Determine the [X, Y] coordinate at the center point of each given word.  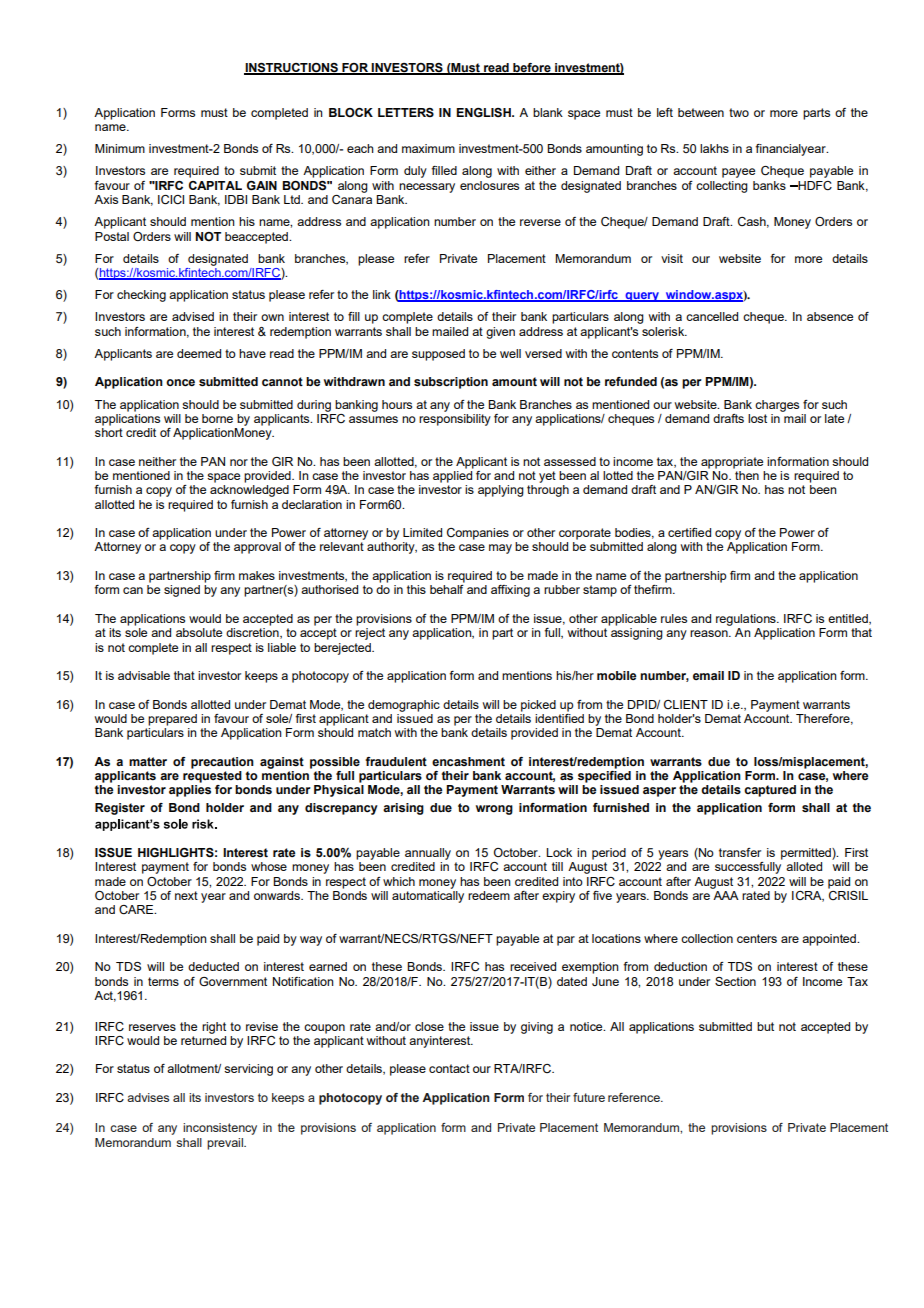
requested [212, 775]
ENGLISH [484, 113]
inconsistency [220, 1129]
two [739, 112]
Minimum [120, 148]
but [765, 1026]
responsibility [455, 418]
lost [757, 418]
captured [770, 791]
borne [217, 418]
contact [449, 1068]
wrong [494, 810]
